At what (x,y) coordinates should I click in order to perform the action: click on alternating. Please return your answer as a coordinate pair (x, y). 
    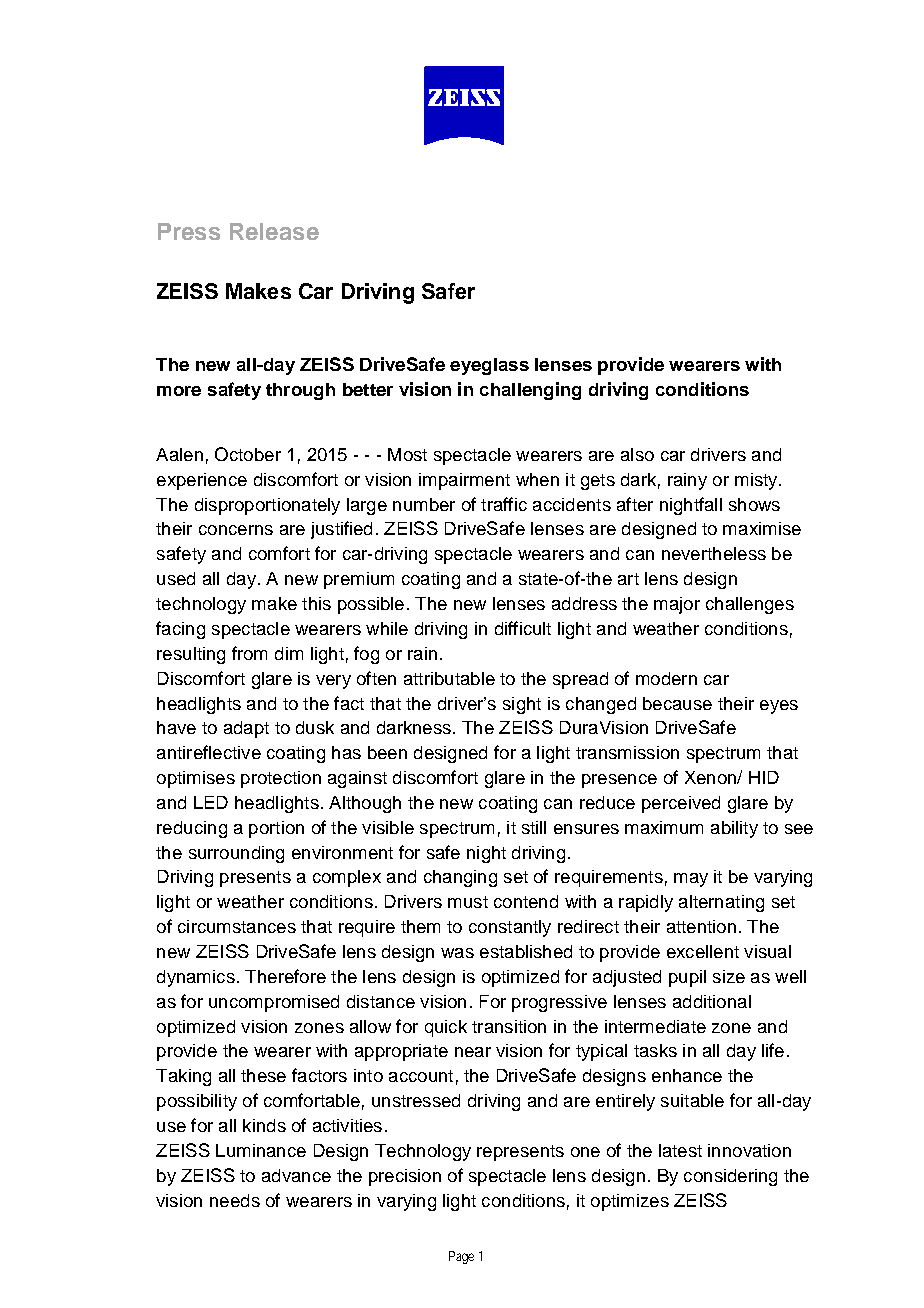
    Looking at the image, I should click on (721, 903).
